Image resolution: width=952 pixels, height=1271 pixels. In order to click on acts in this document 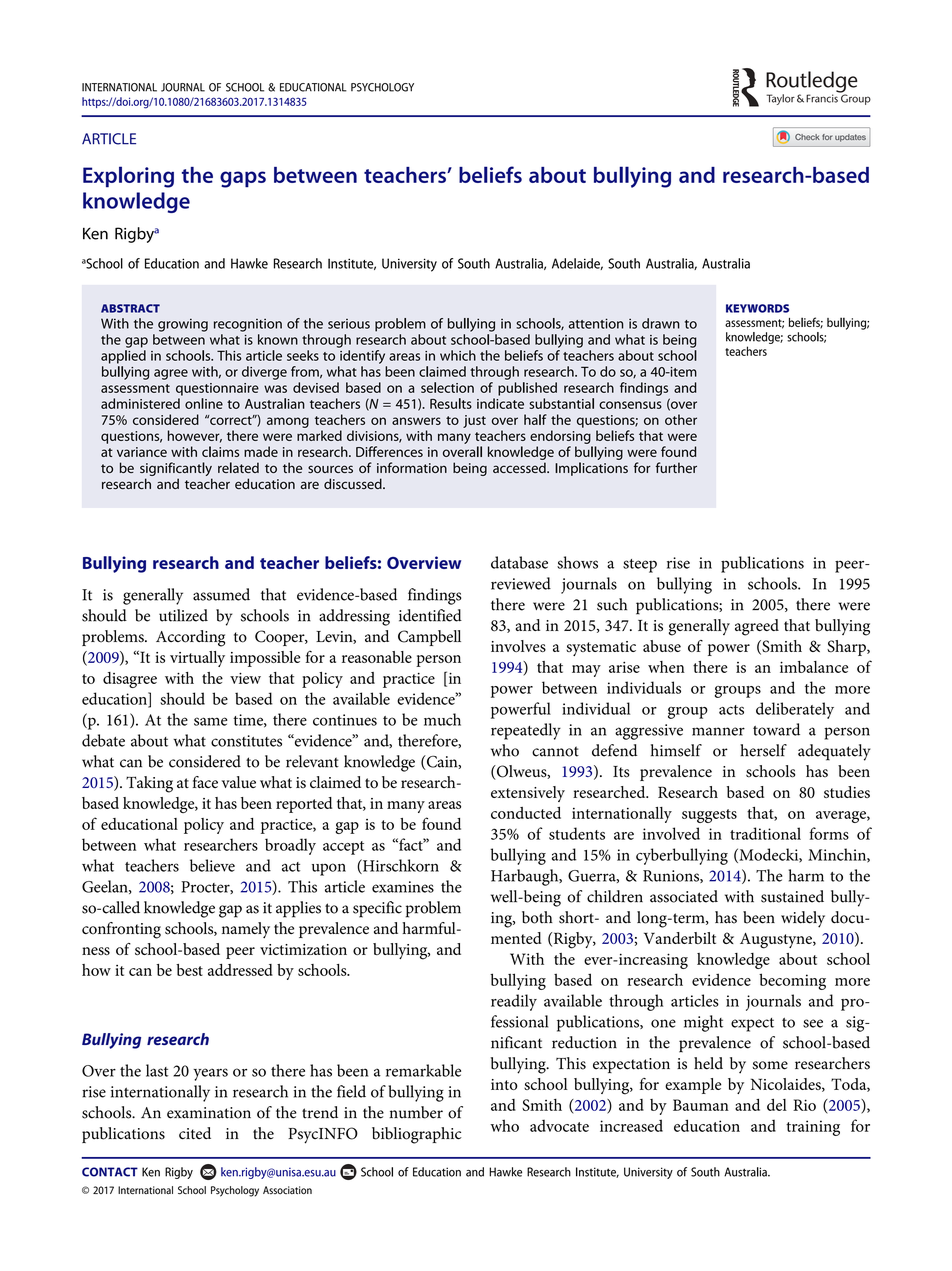, I will do `click(731, 710)`.
